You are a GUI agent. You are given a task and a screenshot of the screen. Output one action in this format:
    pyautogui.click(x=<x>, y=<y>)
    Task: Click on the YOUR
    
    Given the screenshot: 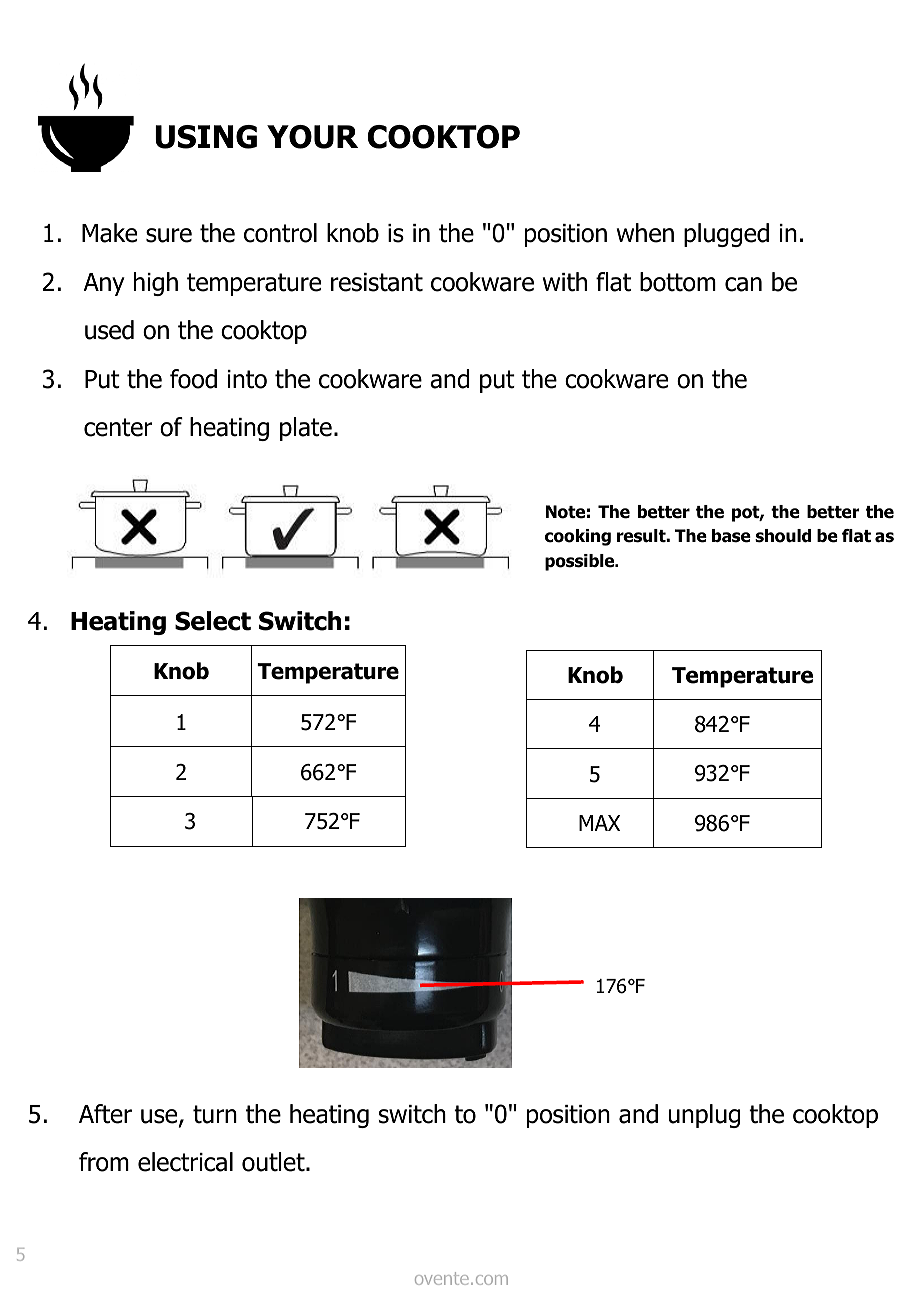 What is the action you would take?
    pyautogui.click(x=312, y=137)
